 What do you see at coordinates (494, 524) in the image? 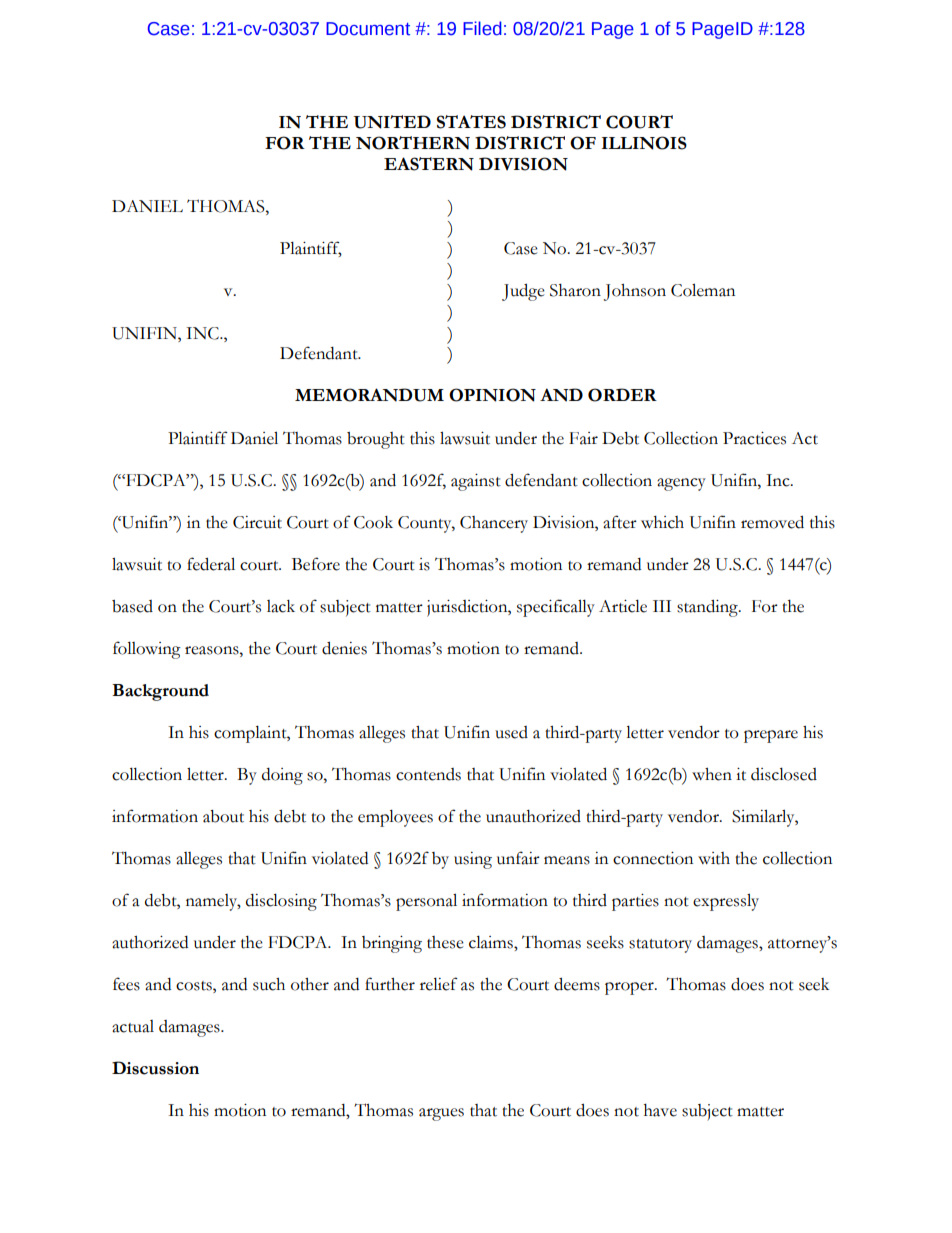
I see `Chancery` at bounding box center [494, 524].
